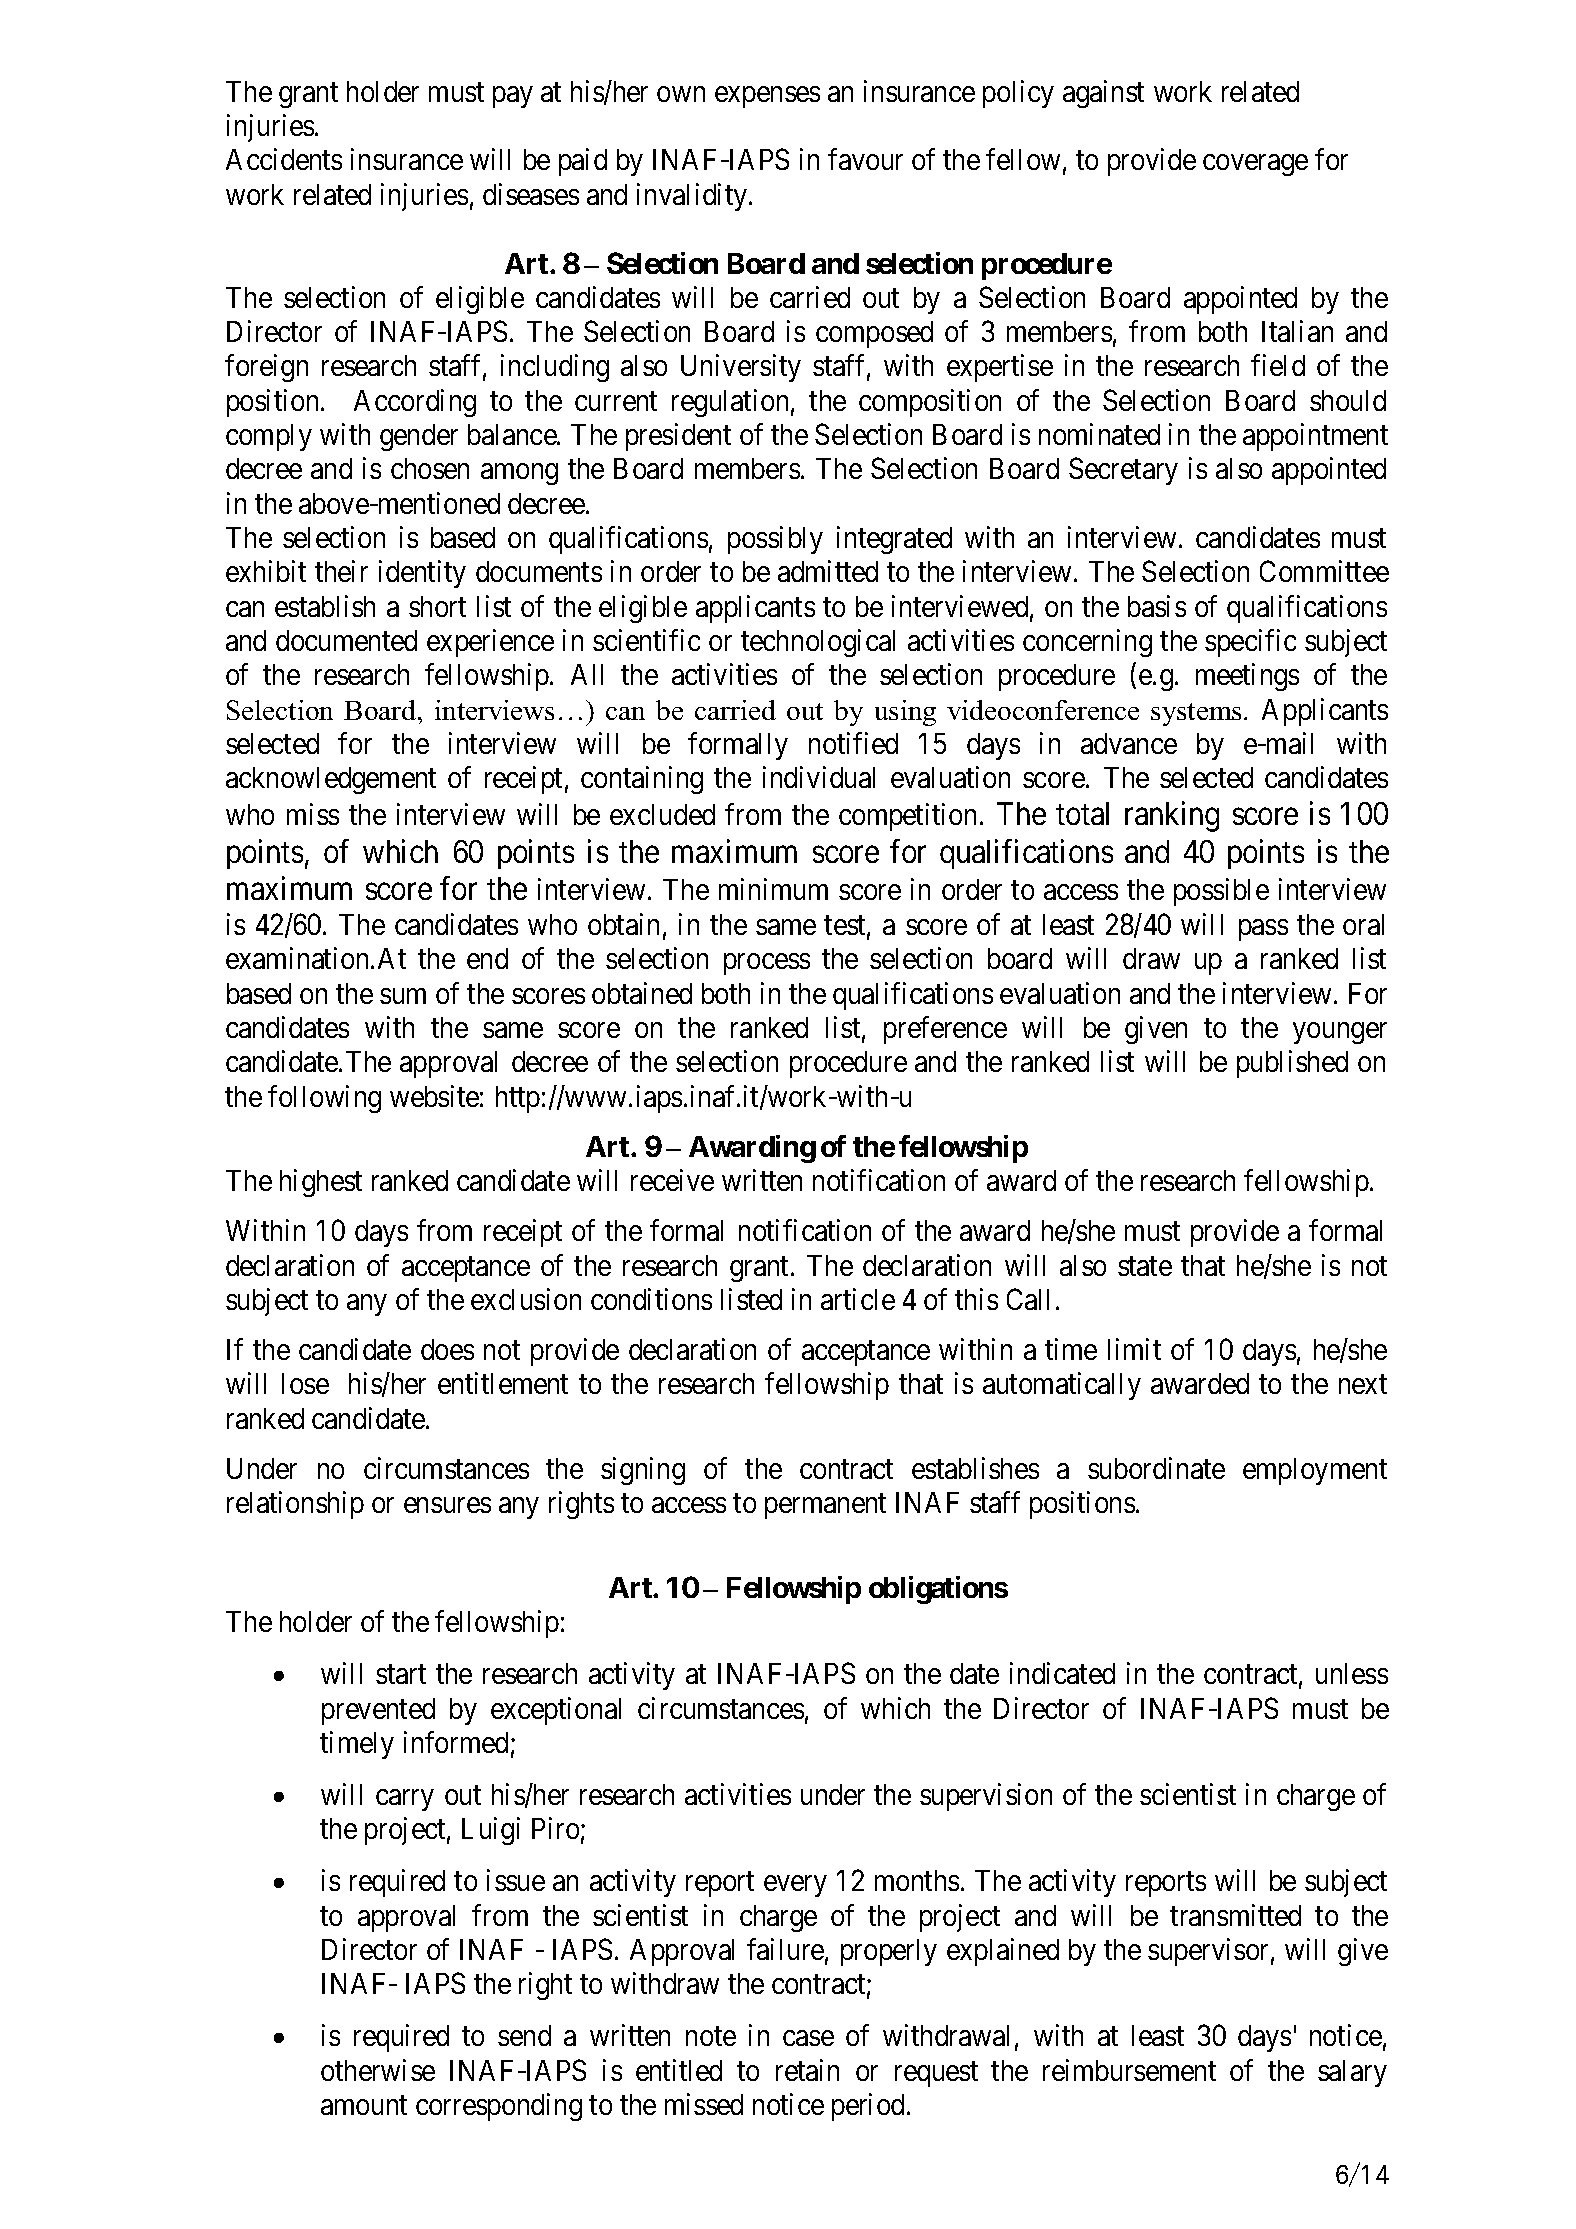 This screenshot has width=1576, height=2229. What do you see at coordinates (808, 2038) in the screenshot?
I see `case` at bounding box center [808, 2038].
